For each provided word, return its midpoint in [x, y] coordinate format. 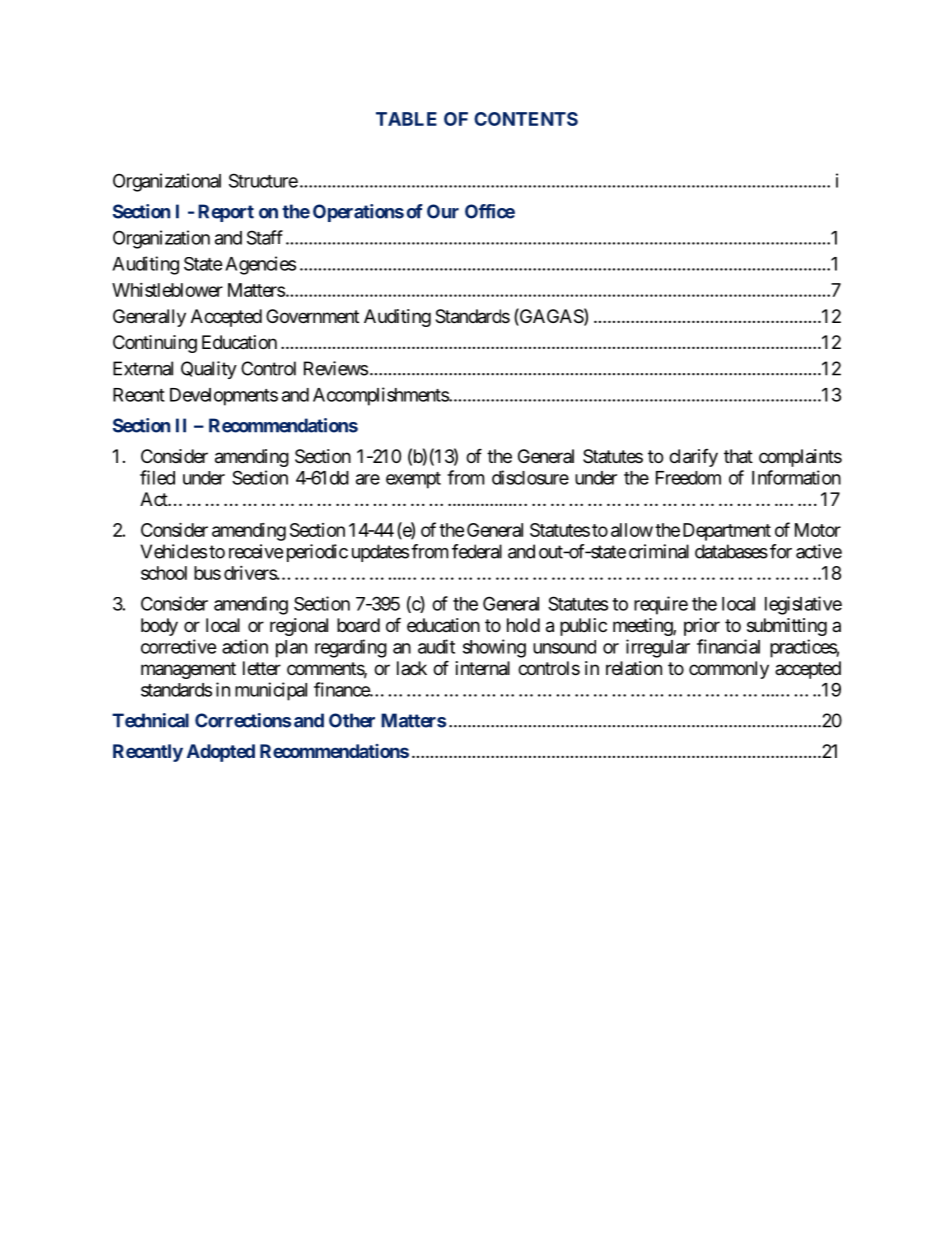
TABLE [406, 119]
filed [157, 477]
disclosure [530, 477]
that [738, 456]
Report [226, 213]
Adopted [221, 753]
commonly [729, 670]
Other [352, 720]
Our [443, 211]
